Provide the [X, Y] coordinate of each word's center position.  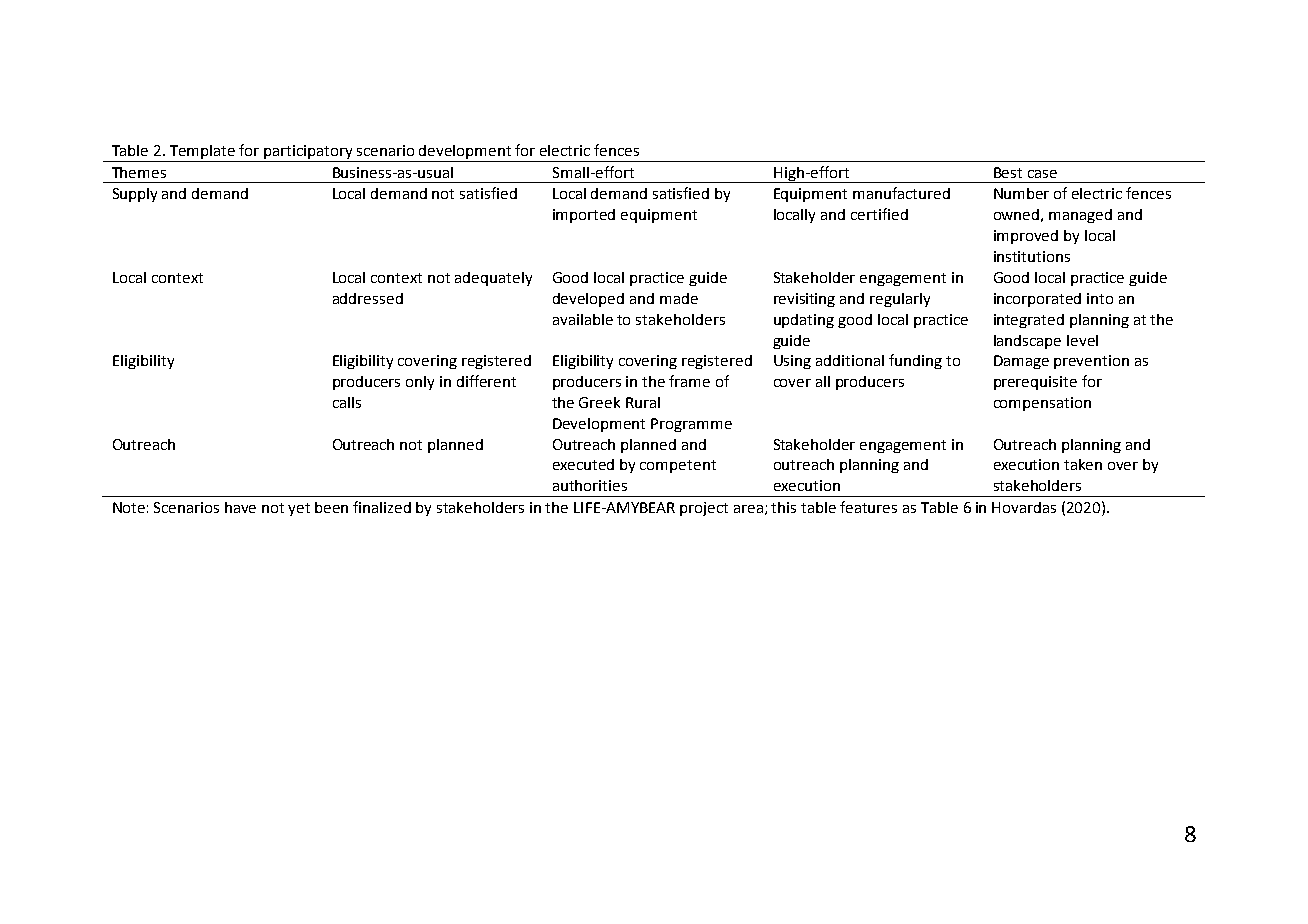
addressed [368, 298]
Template [203, 153]
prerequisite [1035, 383]
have [240, 507]
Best [1008, 172]
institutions [1032, 256]
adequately [493, 279]
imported [584, 216]
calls [347, 402]
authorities [590, 485]
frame [689, 381]
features [868, 507]
